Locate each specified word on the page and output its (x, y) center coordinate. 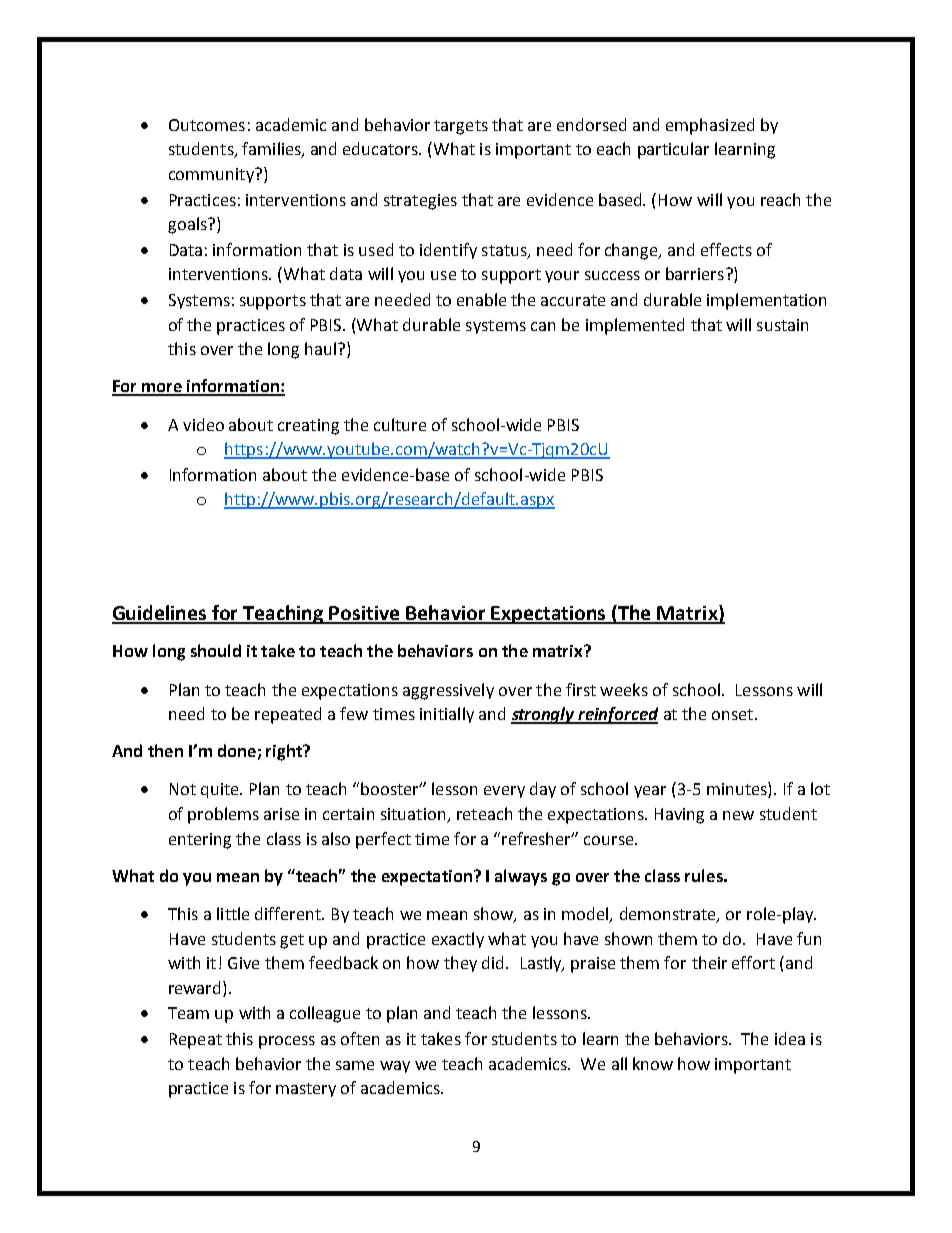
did (494, 962)
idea (790, 1038)
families (272, 150)
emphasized (710, 126)
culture (400, 424)
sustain (782, 325)
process (287, 1042)
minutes (738, 790)
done (237, 750)
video (203, 424)
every (504, 792)
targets (461, 127)
